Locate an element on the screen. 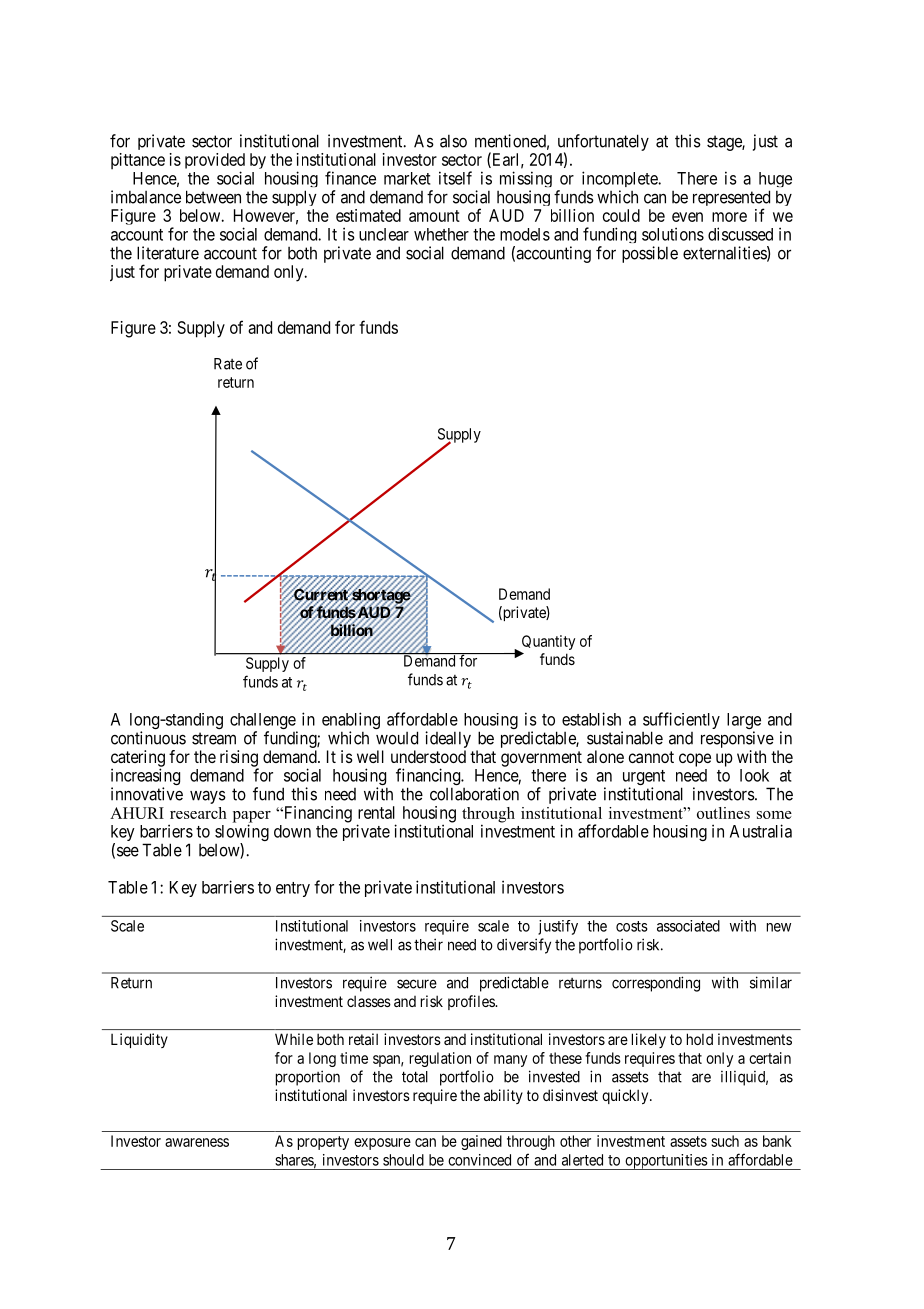 The height and width of the screenshot is (1309, 924). such is located at coordinates (725, 1141).
